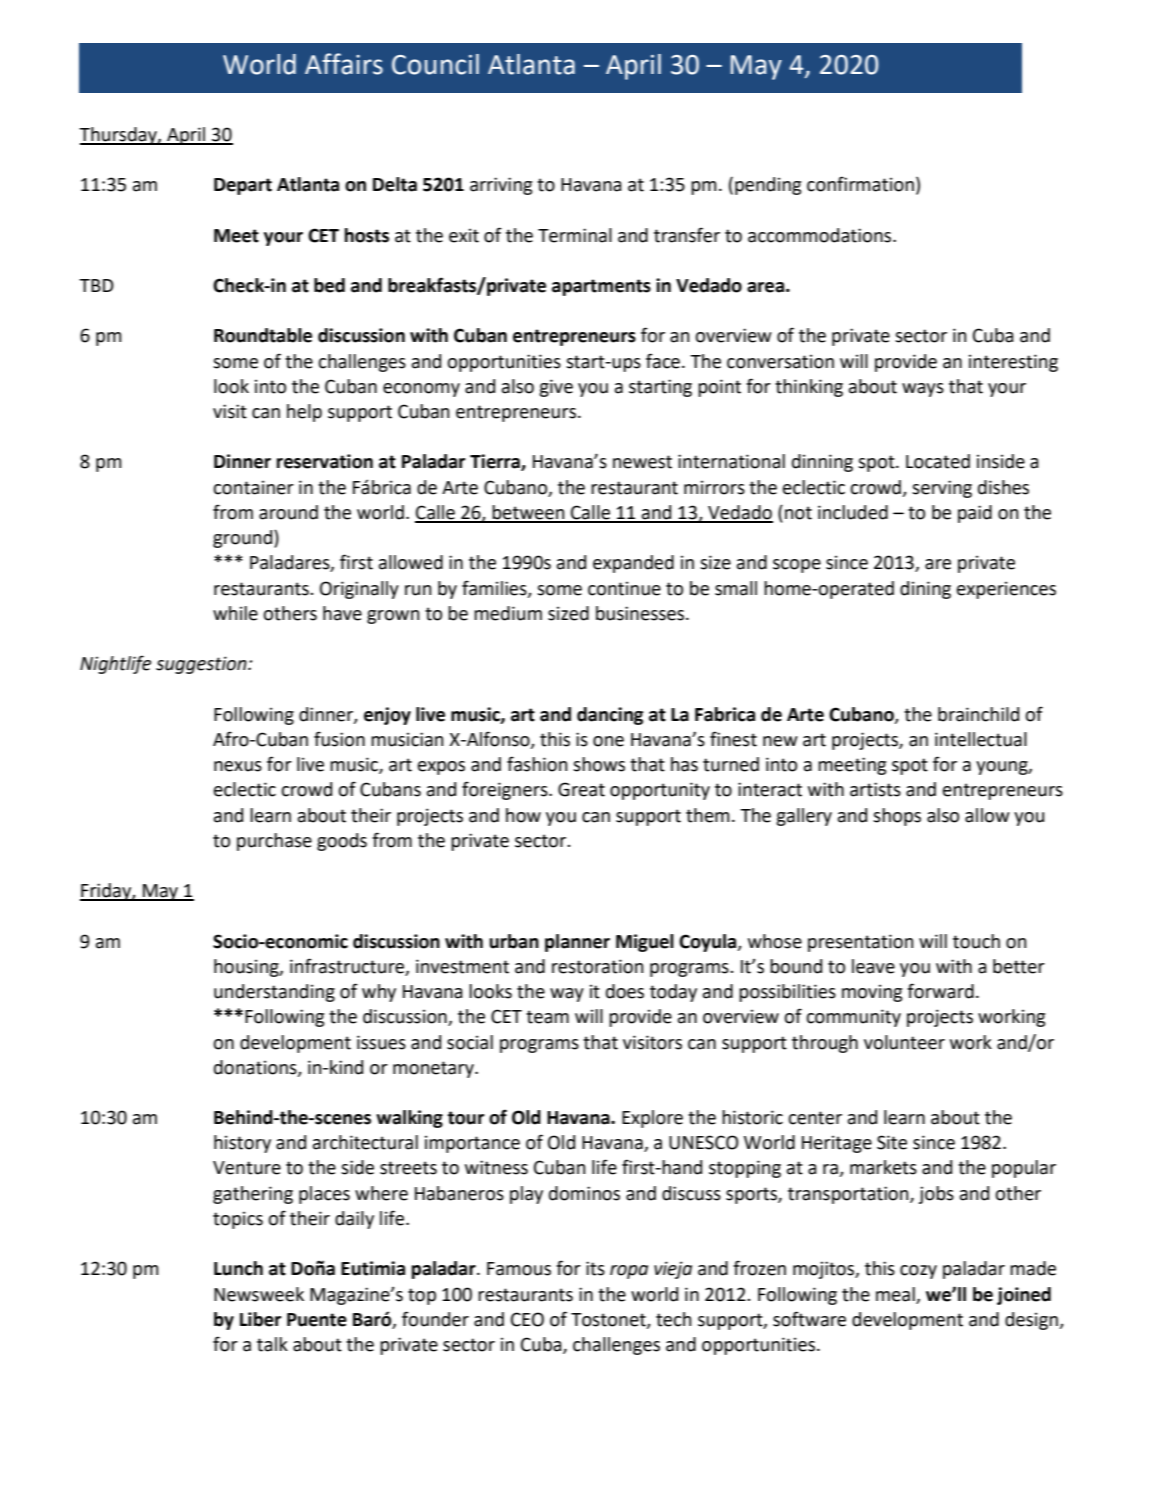 Image resolution: width=1149 pixels, height=1487 pixels. Describe the element at coordinates (528, 513) in the screenshot. I see `between` at that location.
